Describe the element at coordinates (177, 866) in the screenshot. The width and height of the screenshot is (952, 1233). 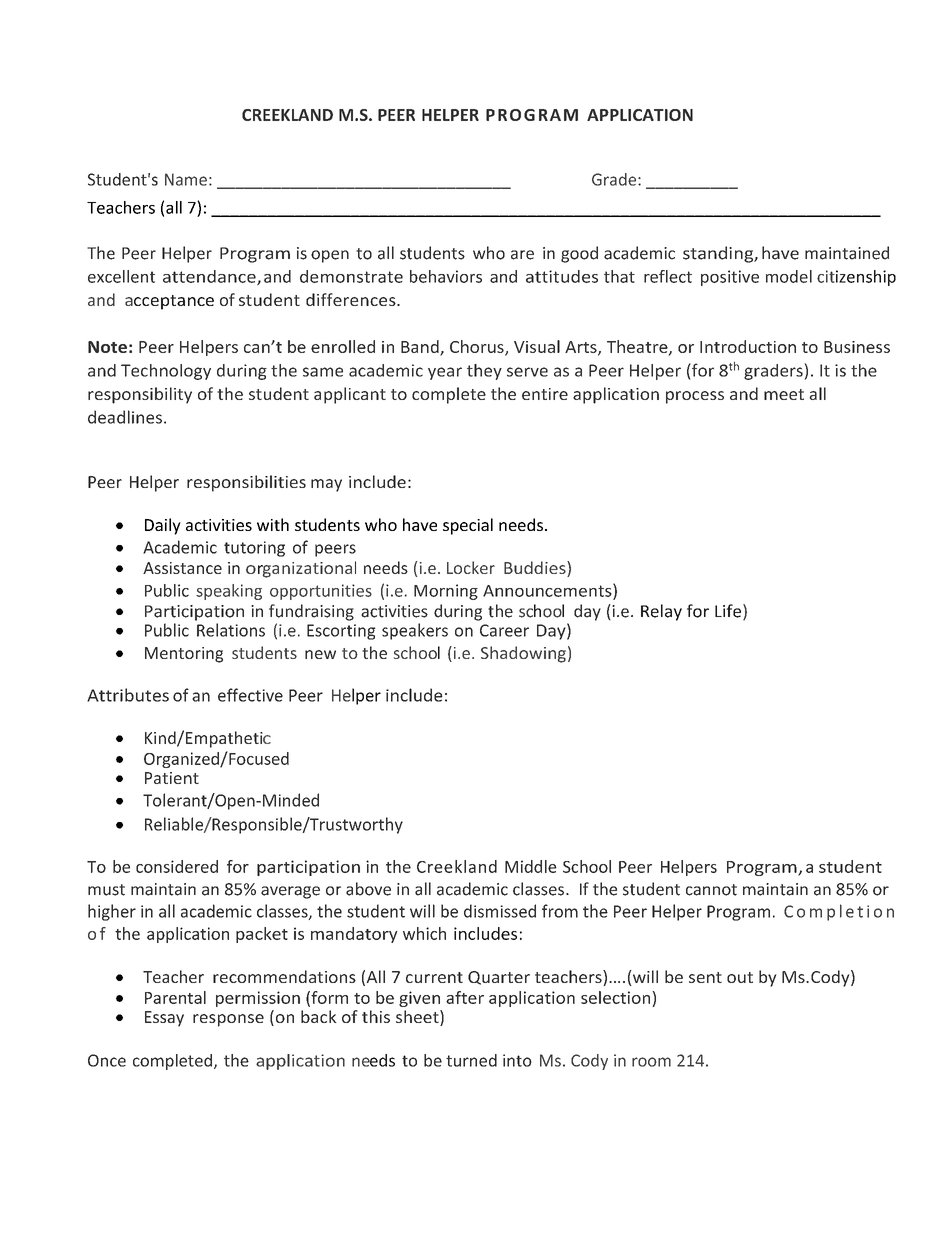
I see `considered` at that location.
